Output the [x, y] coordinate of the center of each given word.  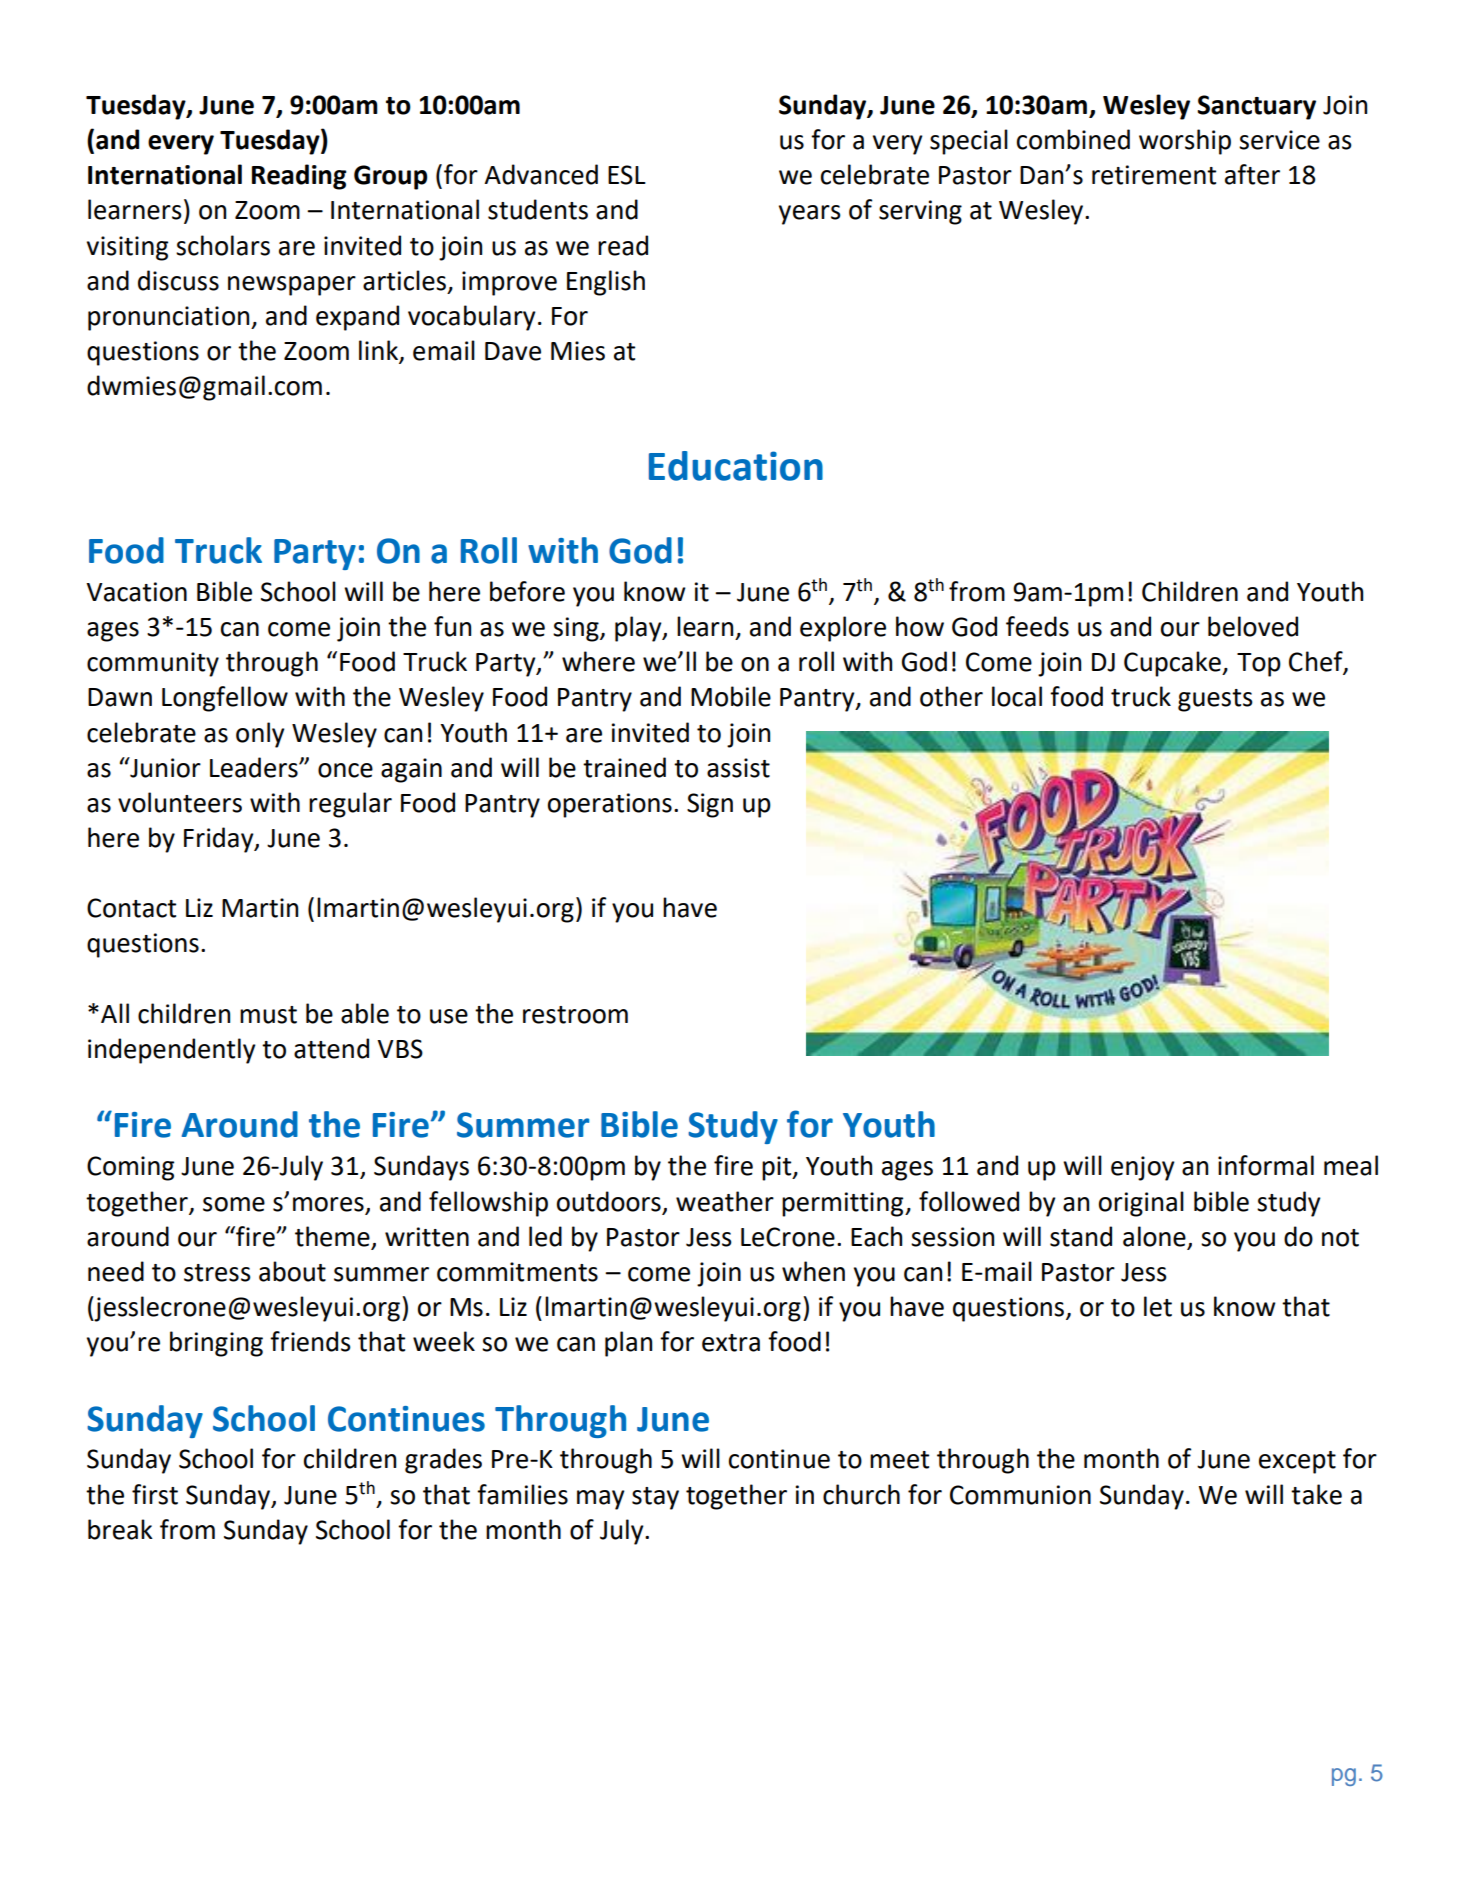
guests [1215, 700]
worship [1185, 142]
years [810, 215]
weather [725, 1201]
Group [390, 177]
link [379, 351]
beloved [1253, 626]
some [234, 1204]
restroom [575, 1015]
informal [1266, 1165]
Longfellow [225, 699]
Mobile [731, 696]
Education [736, 466]
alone [1154, 1236]
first [155, 1494]
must [268, 1015]
